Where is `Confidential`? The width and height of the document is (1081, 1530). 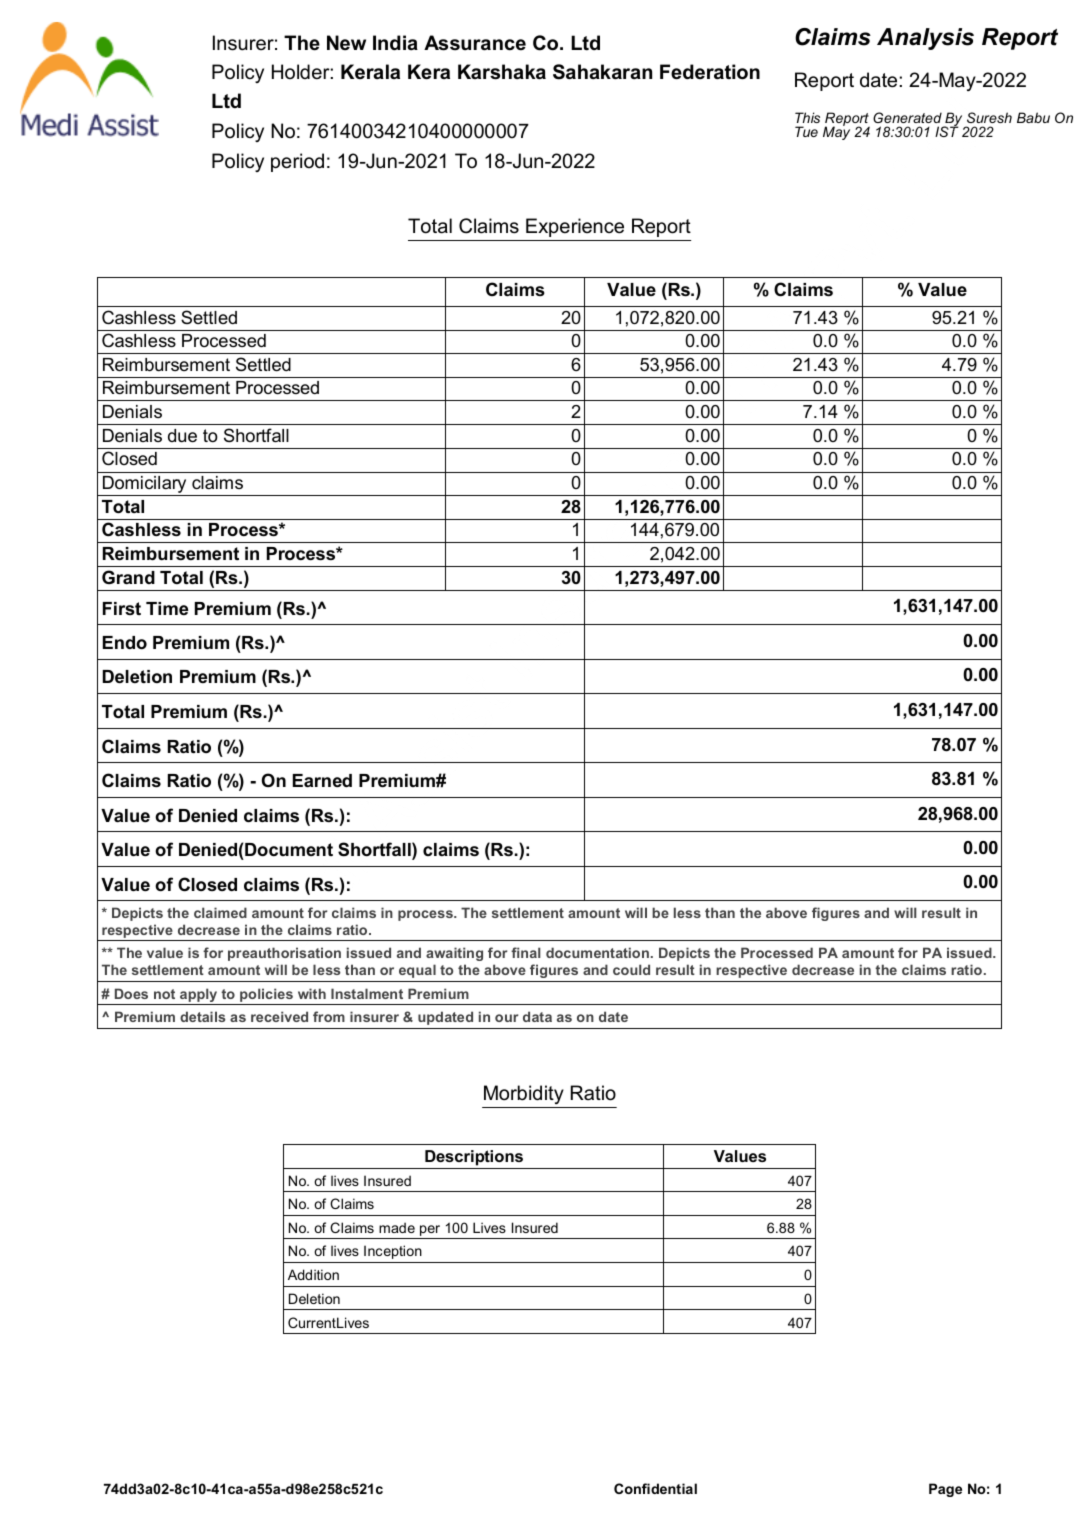 Confidential is located at coordinates (655, 1488).
